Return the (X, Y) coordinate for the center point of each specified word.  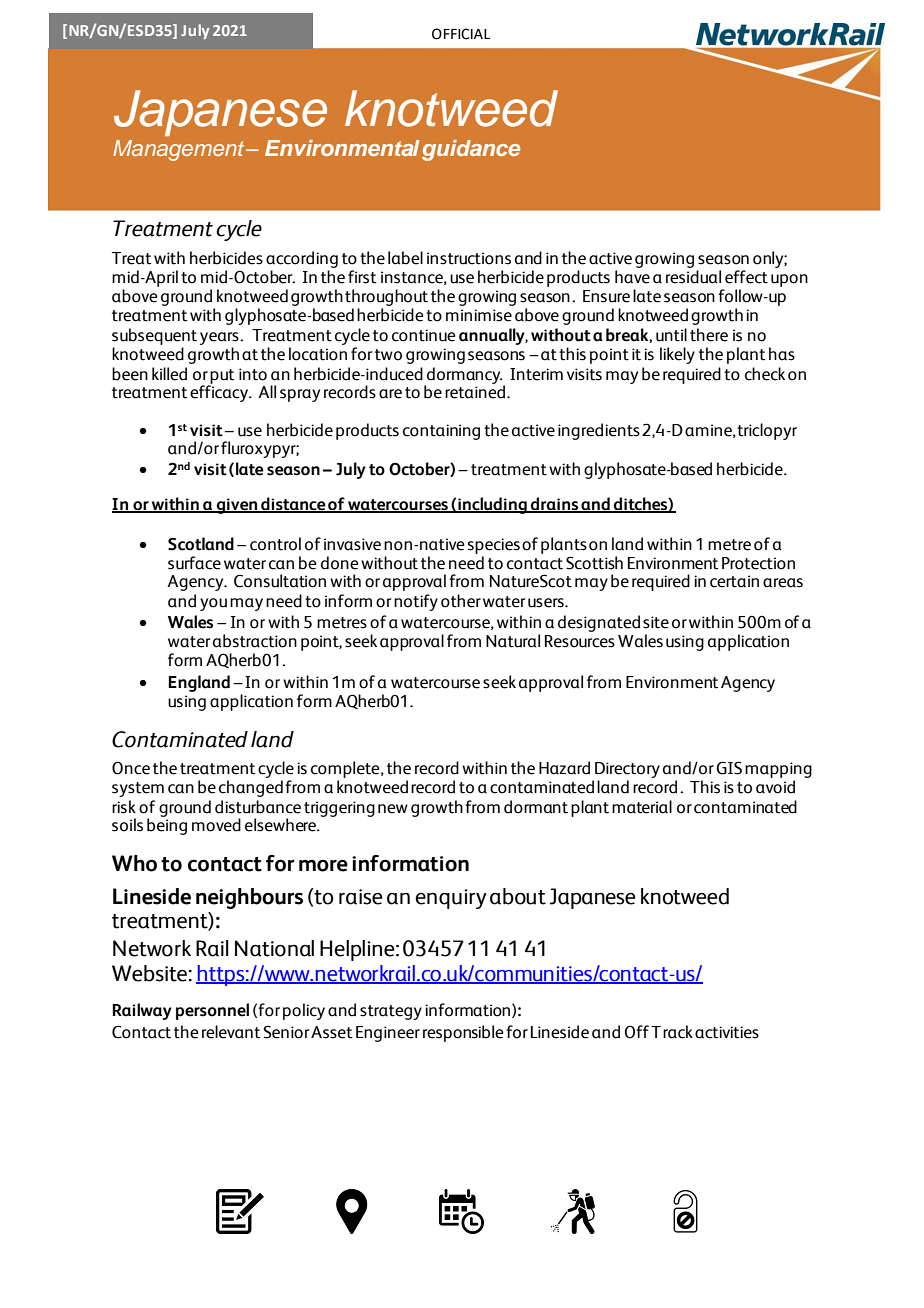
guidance (471, 150)
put (221, 377)
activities (727, 1032)
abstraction (255, 641)
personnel (212, 1011)
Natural (513, 641)
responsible (463, 1033)
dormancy (464, 376)
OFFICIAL (461, 34)
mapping (778, 770)
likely (677, 355)
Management (180, 150)
